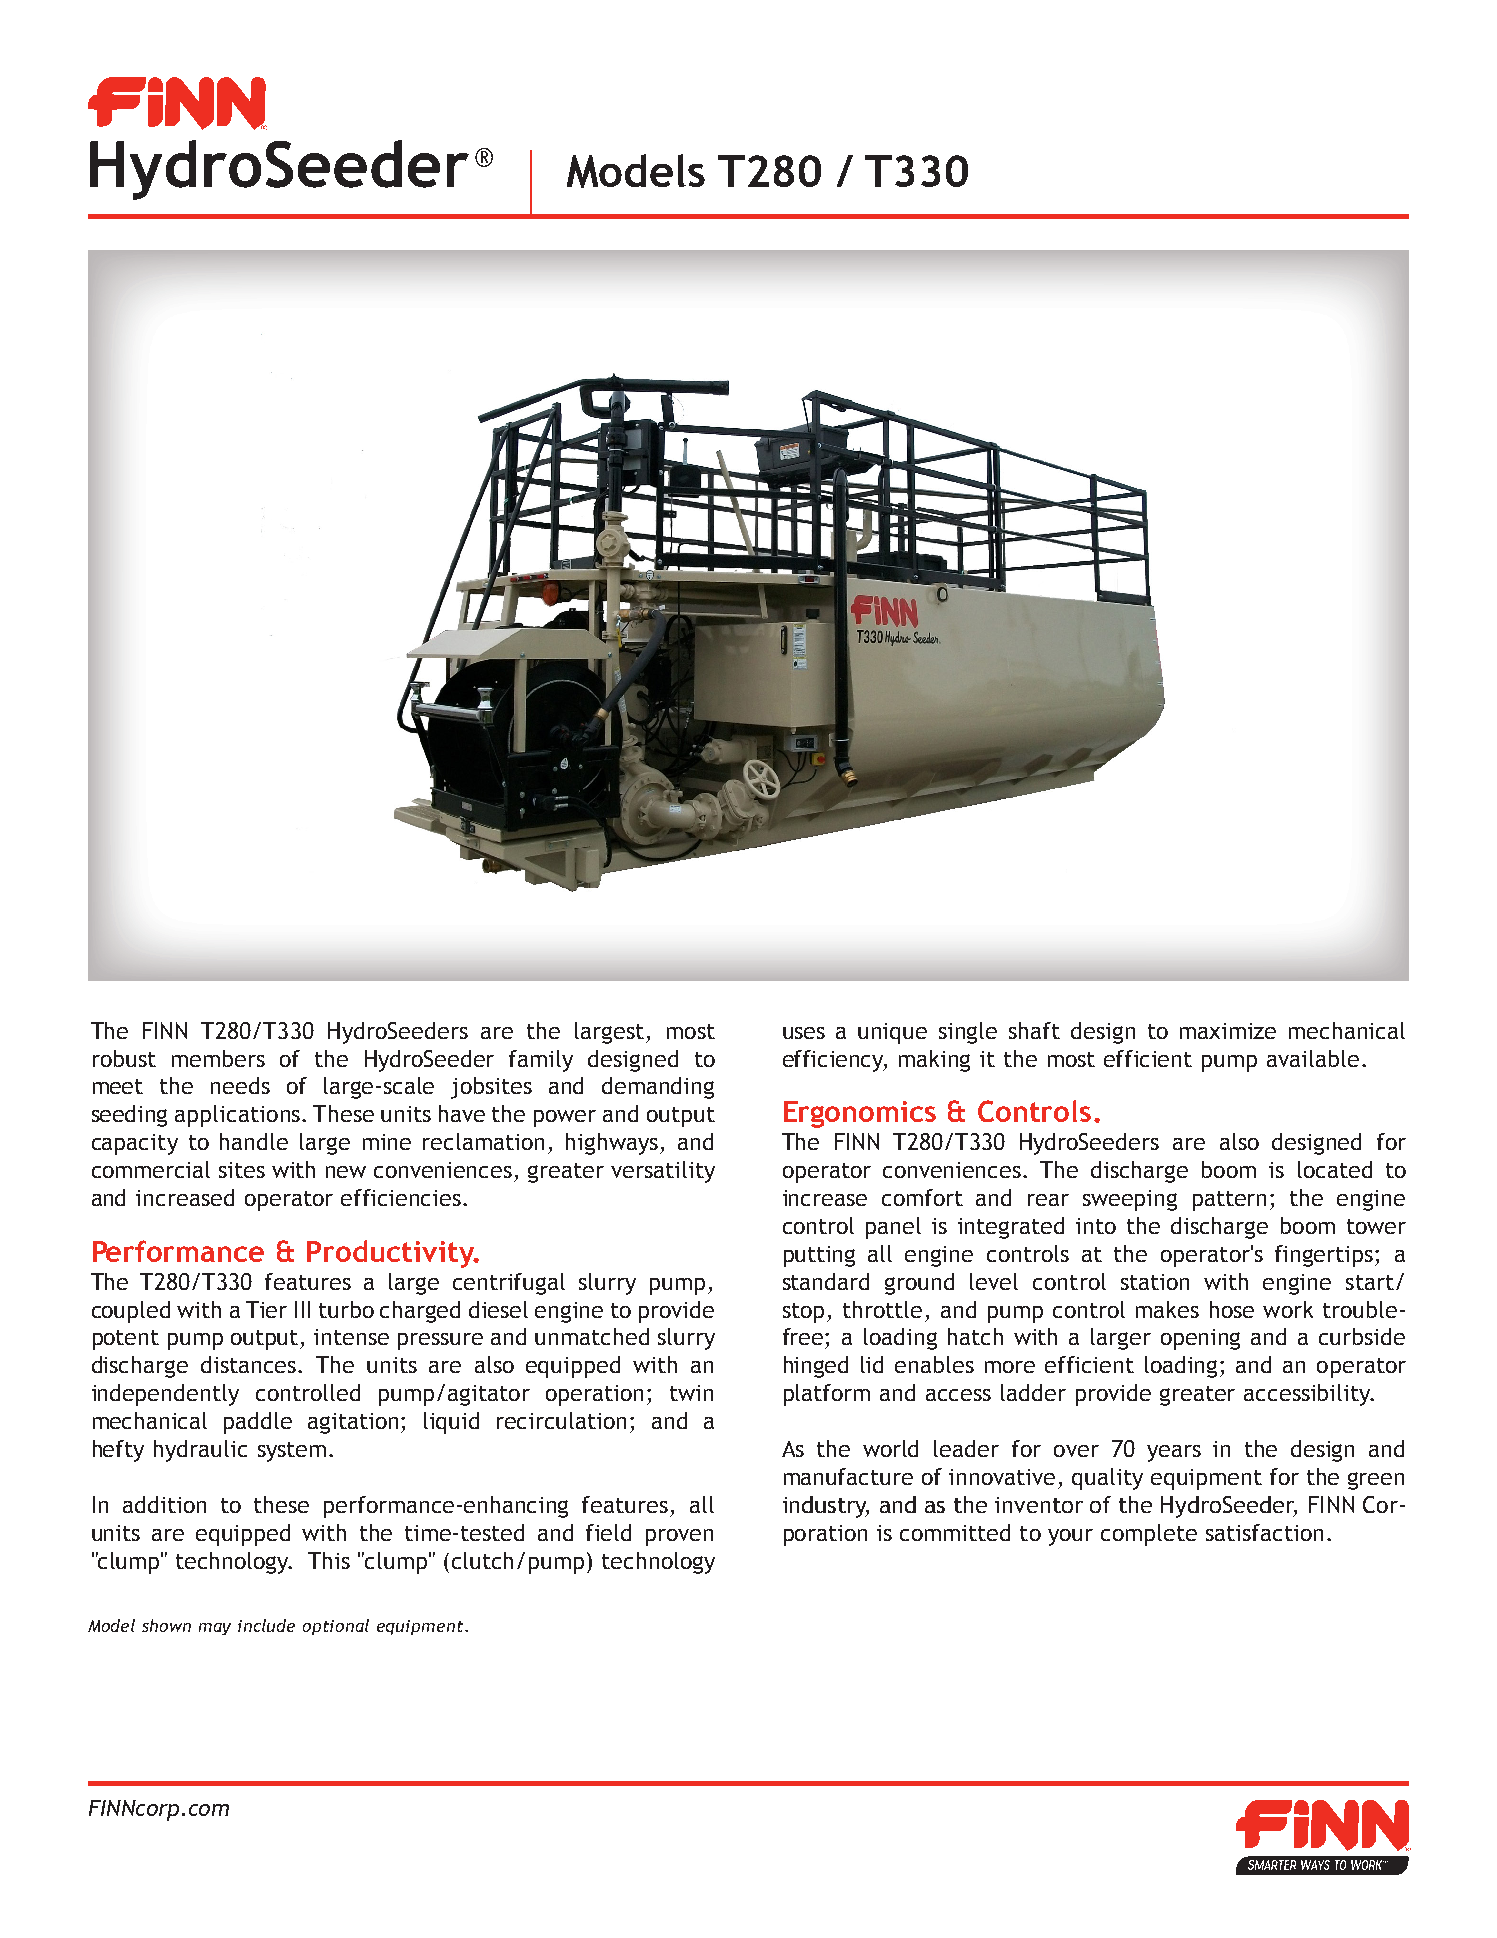 The image size is (1497, 1938). I want to click on Tier, so click(266, 1309).
